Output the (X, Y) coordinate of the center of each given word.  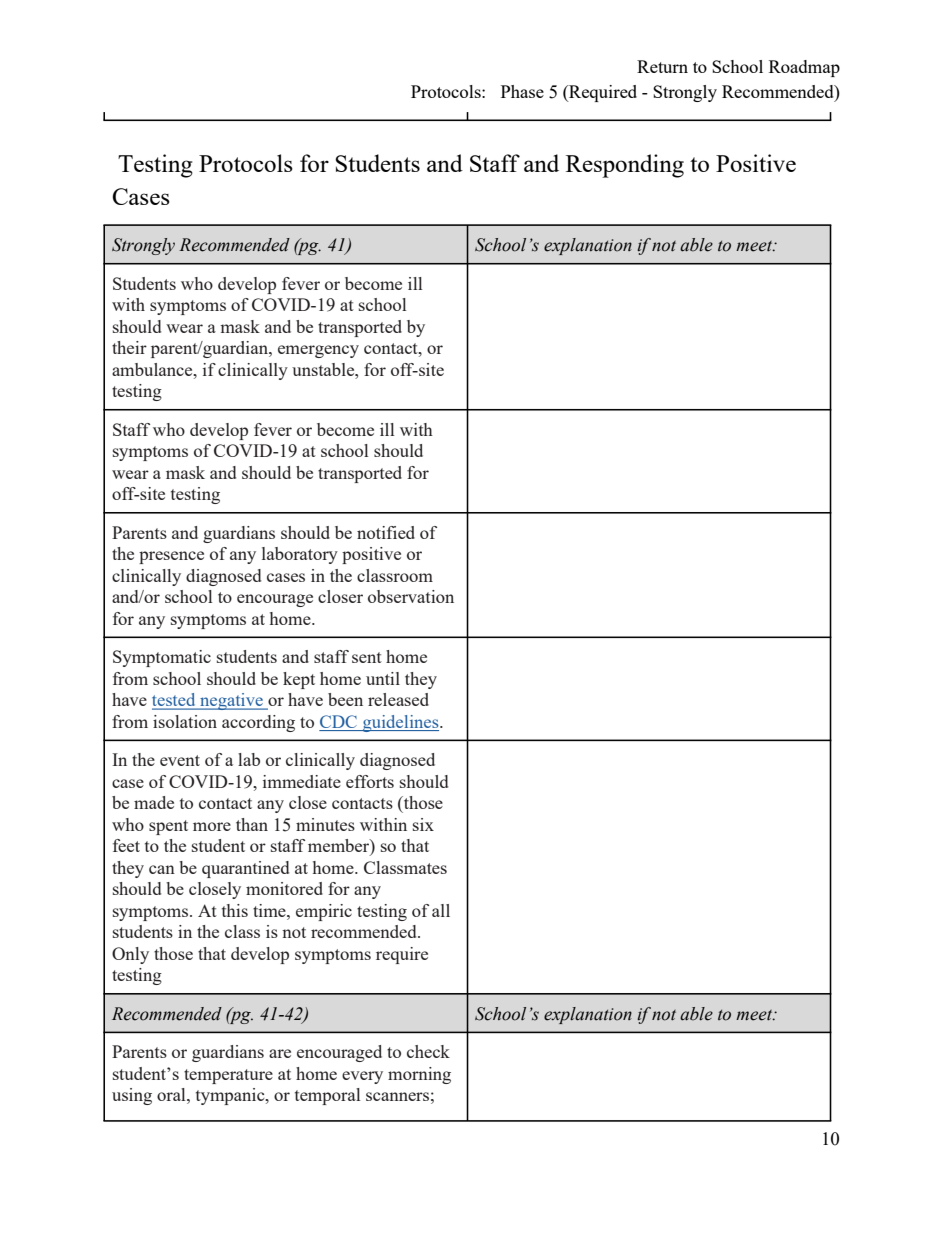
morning (419, 1075)
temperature (228, 1076)
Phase (522, 91)
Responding (625, 166)
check (428, 1051)
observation (411, 596)
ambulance (153, 369)
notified (386, 532)
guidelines (400, 723)
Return (662, 66)
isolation (185, 721)
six (423, 824)
